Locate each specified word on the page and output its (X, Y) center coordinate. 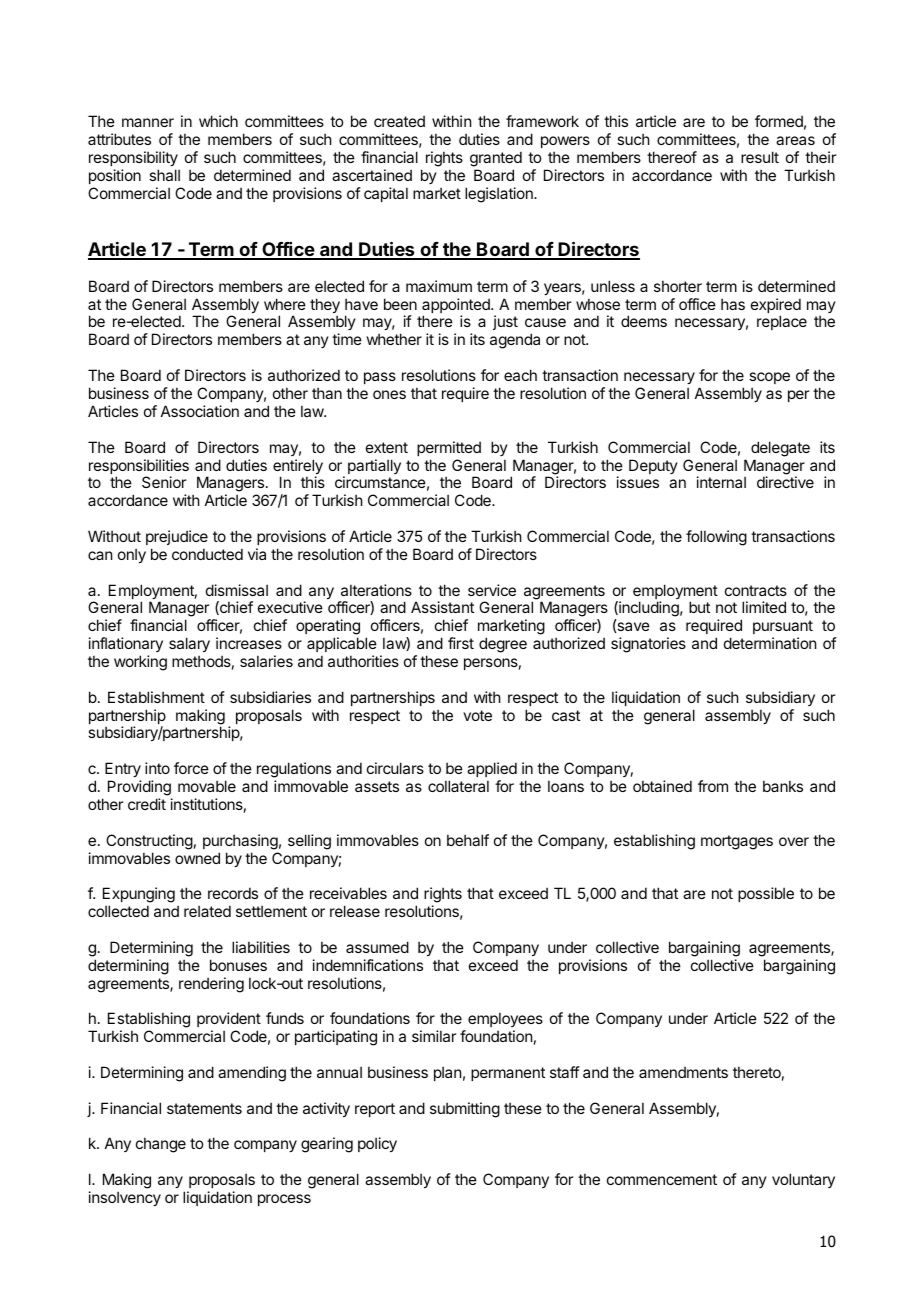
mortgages (737, 842)
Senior (164, 482)
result (760, 157)
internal (721, 482)
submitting (465, 1110)
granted (496, 160)
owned (197, 858)
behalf (468, 840)
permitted (449, 448)
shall (164, 175)
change (161, 1145)
